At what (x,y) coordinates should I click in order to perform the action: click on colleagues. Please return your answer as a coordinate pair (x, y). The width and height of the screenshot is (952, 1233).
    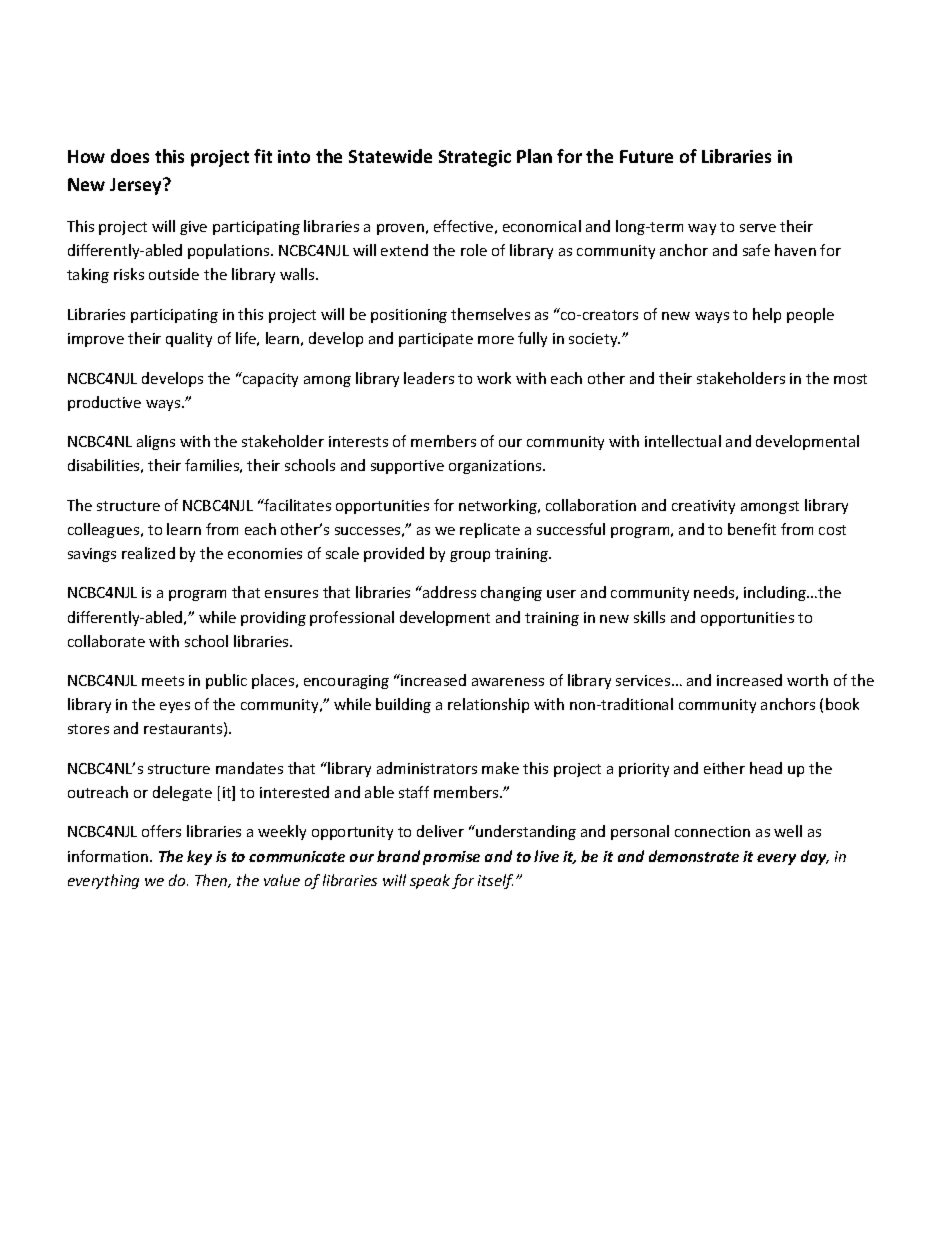
    Looking at the image, I should click on (105, 530).
